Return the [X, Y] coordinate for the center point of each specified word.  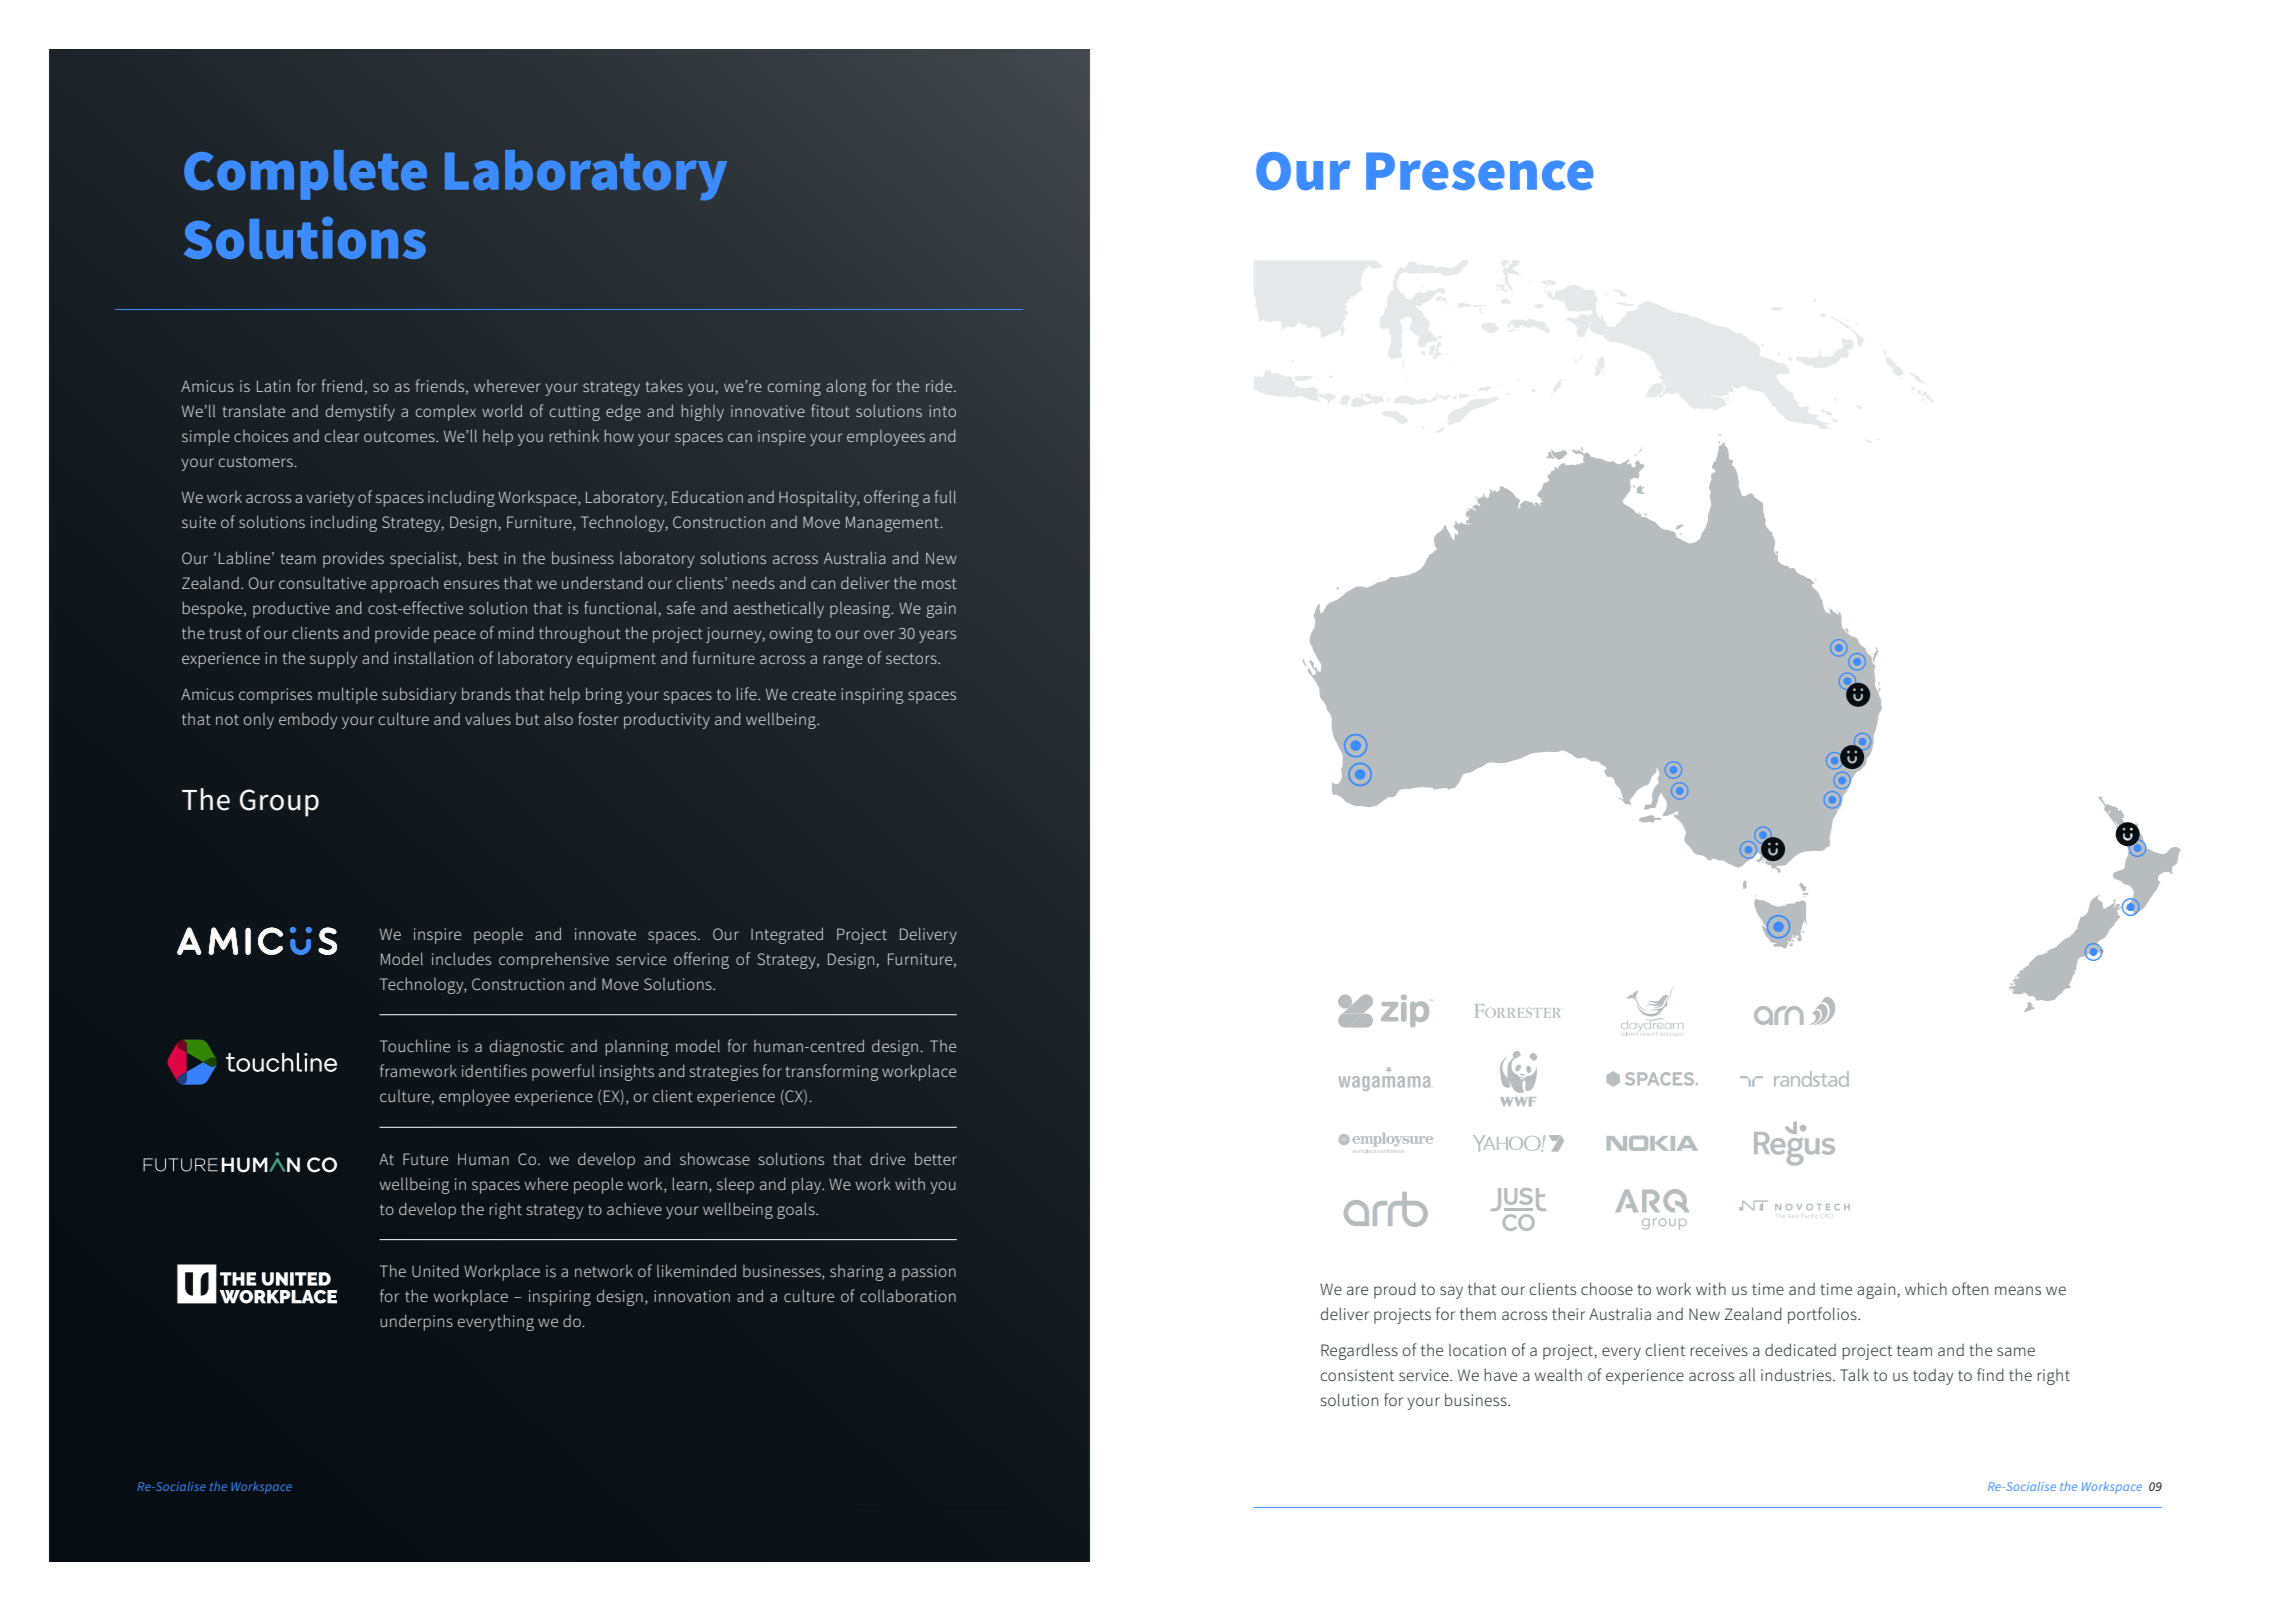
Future [425, 1159]
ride [940, 386]
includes [461, 958]
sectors [912, 658]
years [937, 636]
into [943, 411]
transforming [832, 1072]
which [1926, 1288]
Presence [1480, 171]
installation [433, 657]
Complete [305, 175]
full [945, 496]
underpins [416, 1322]
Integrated [787, 935]
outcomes [400, 436]
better [936, 1158]
